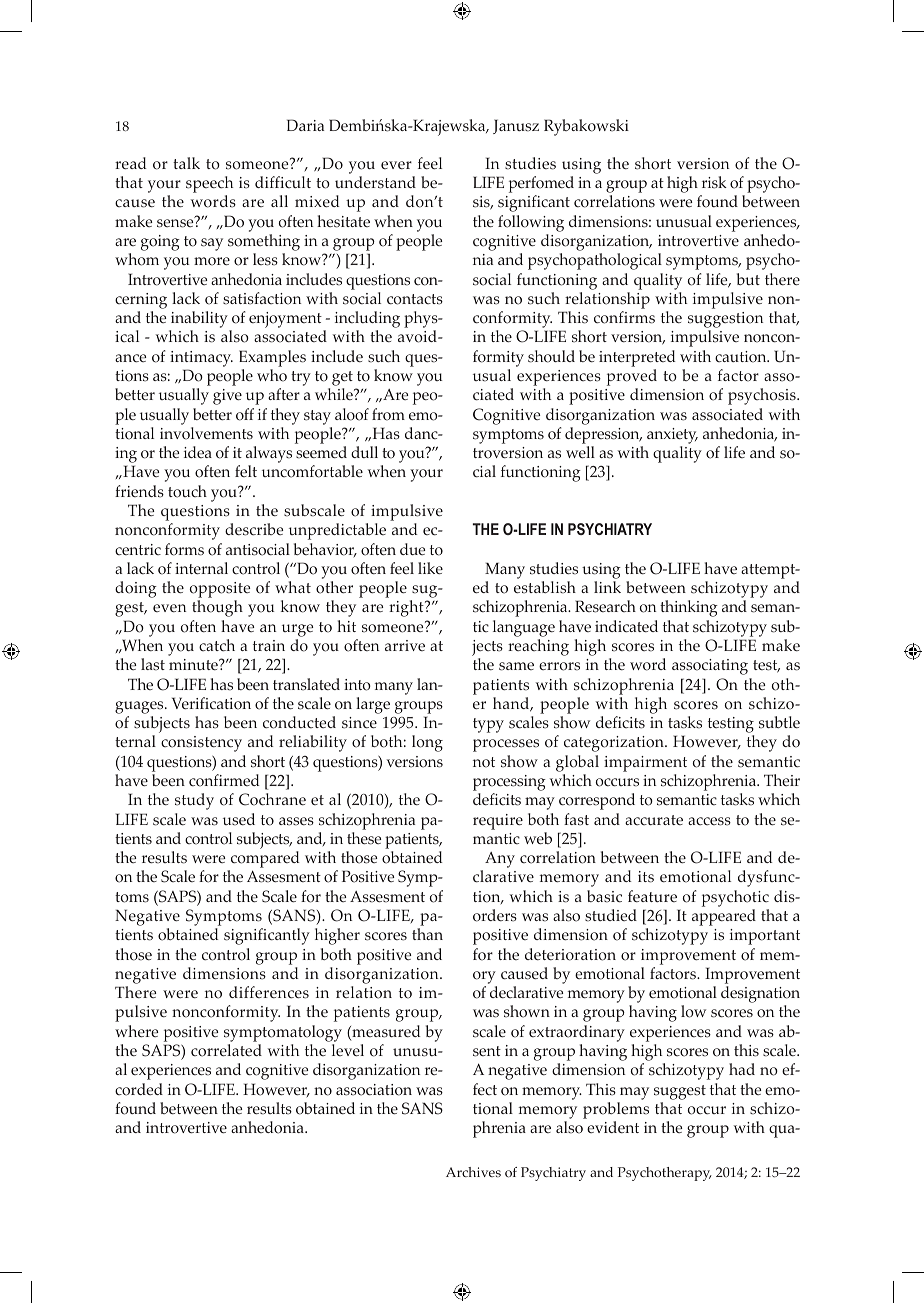 This screenshot has height=1303, width=924. I want to click on evident, so click(613, 1127).
